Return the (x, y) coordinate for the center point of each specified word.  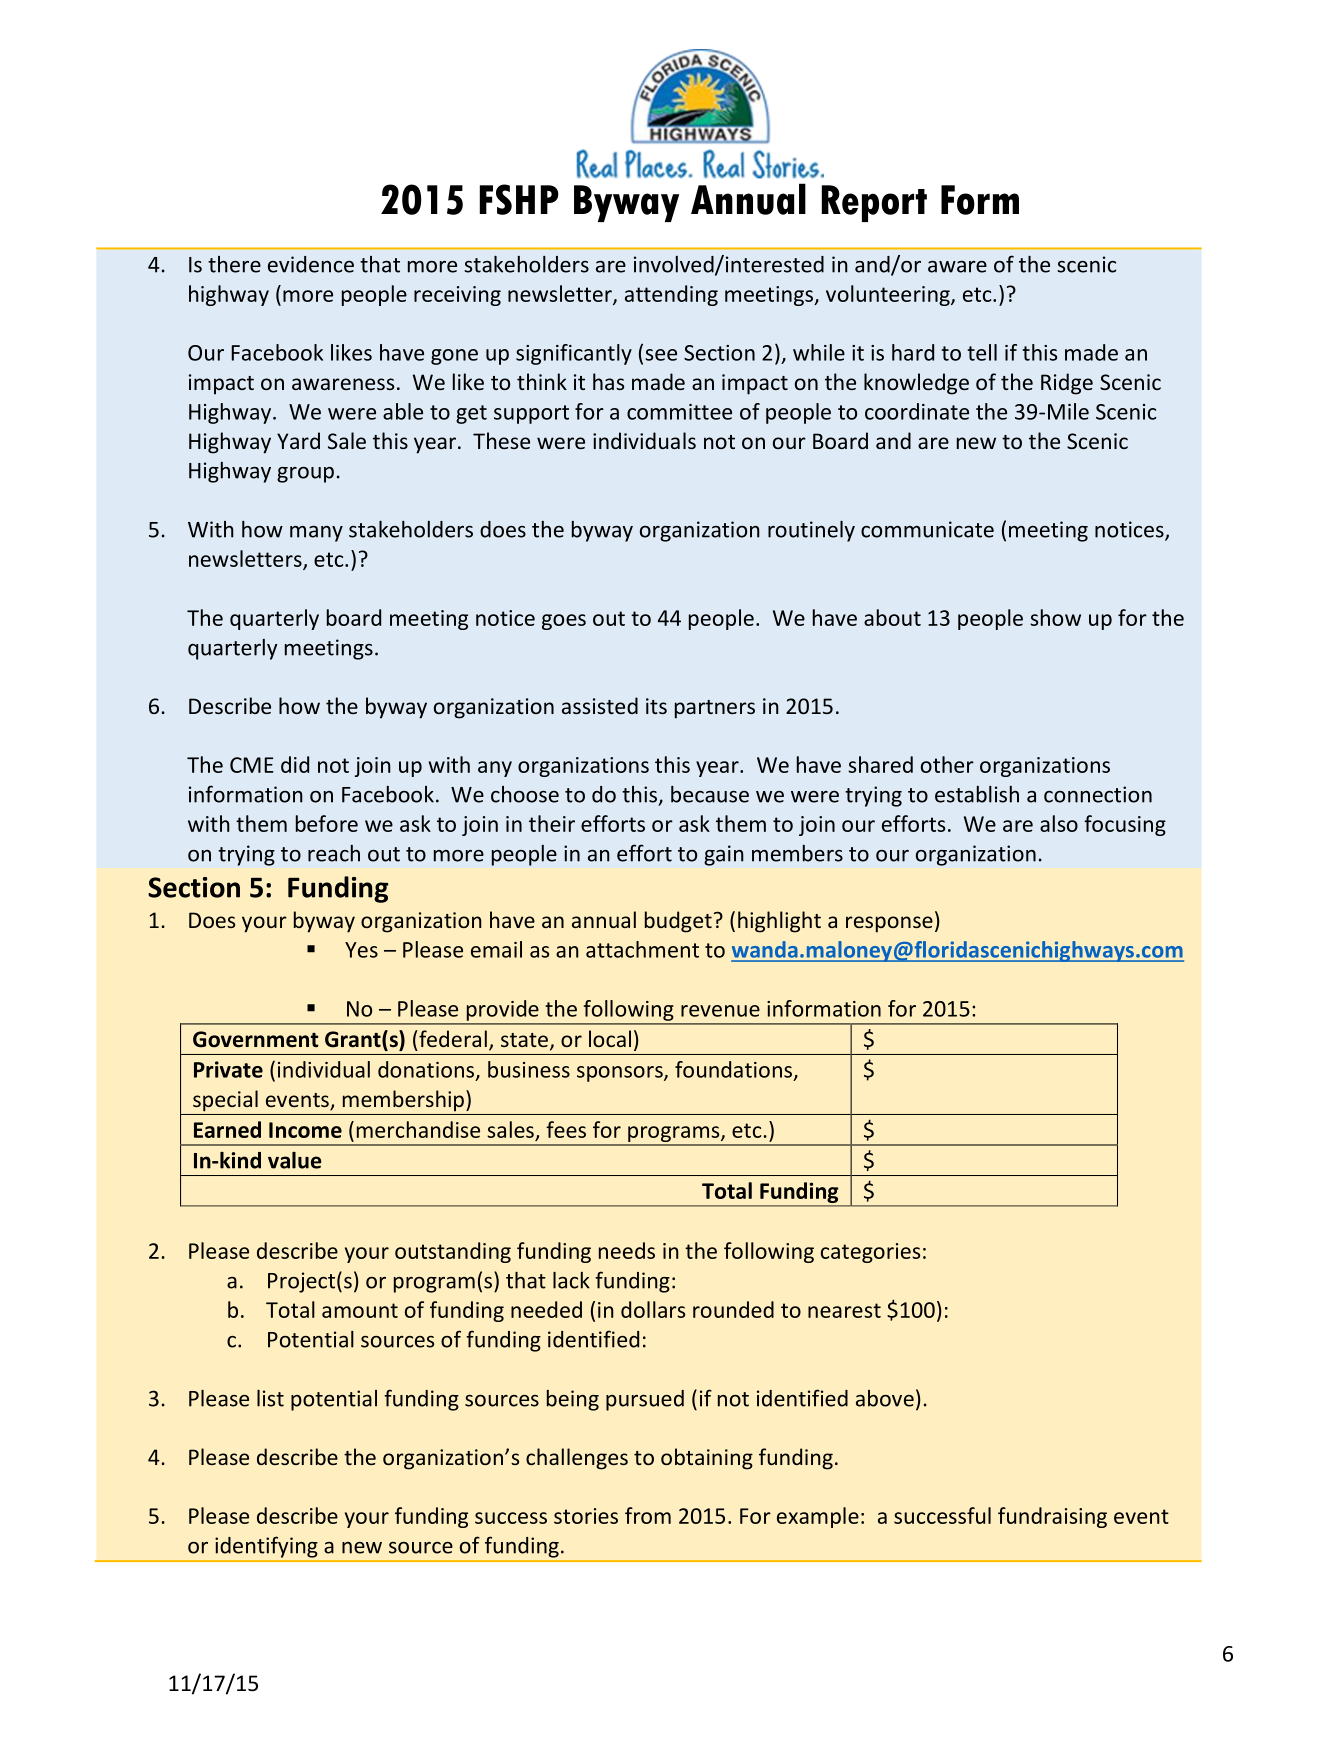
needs (627, 1250)
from (648, 1515)
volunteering (889, 295)
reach (334, 853)
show (1055, 617)
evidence (311, 264)
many (316, 534)
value (294, 1160)
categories (870, 1253)
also (1059, 823)
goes (564, 622)
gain (723, 855)
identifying (266, 1547)
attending (671, 295)
